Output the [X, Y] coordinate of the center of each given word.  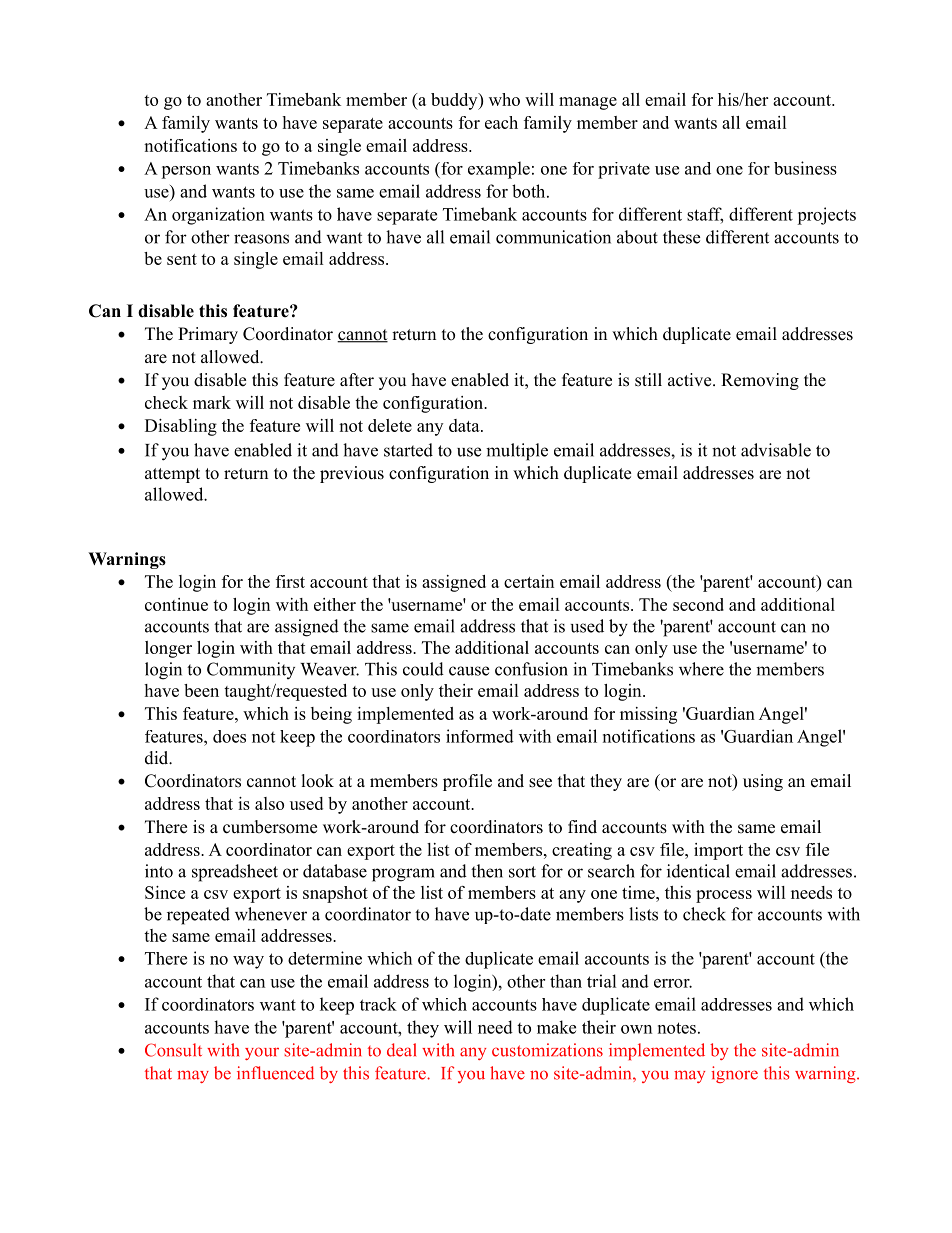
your [262, 1053]
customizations [547, 1050]
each [501, 122]
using [763, 782]
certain [529, 581]
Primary [208, 335]
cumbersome [270, 827]
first [290, 581]
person [186, 172]
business [805, 168]
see [540, 783]
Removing [760, 381]
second [698, 604]
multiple [517, 452]
